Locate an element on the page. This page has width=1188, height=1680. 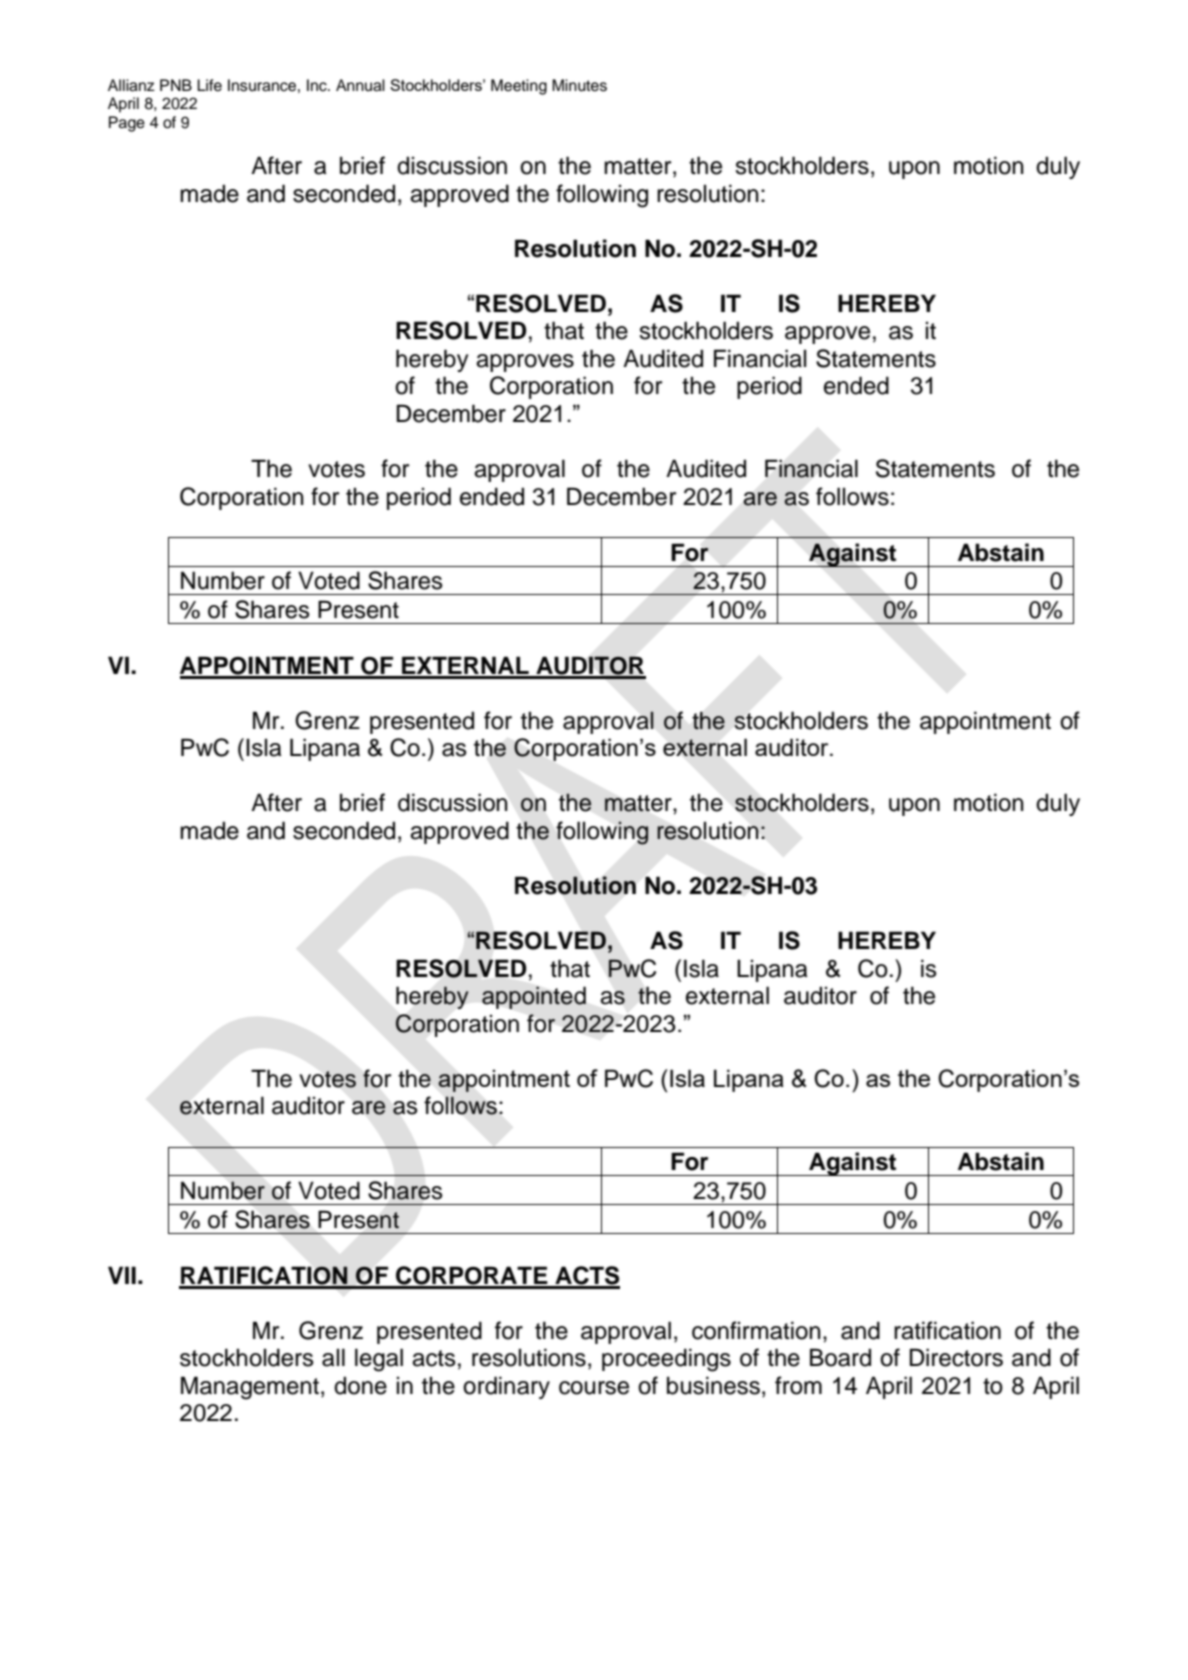
VII is located at coordinates (122, 1275).
